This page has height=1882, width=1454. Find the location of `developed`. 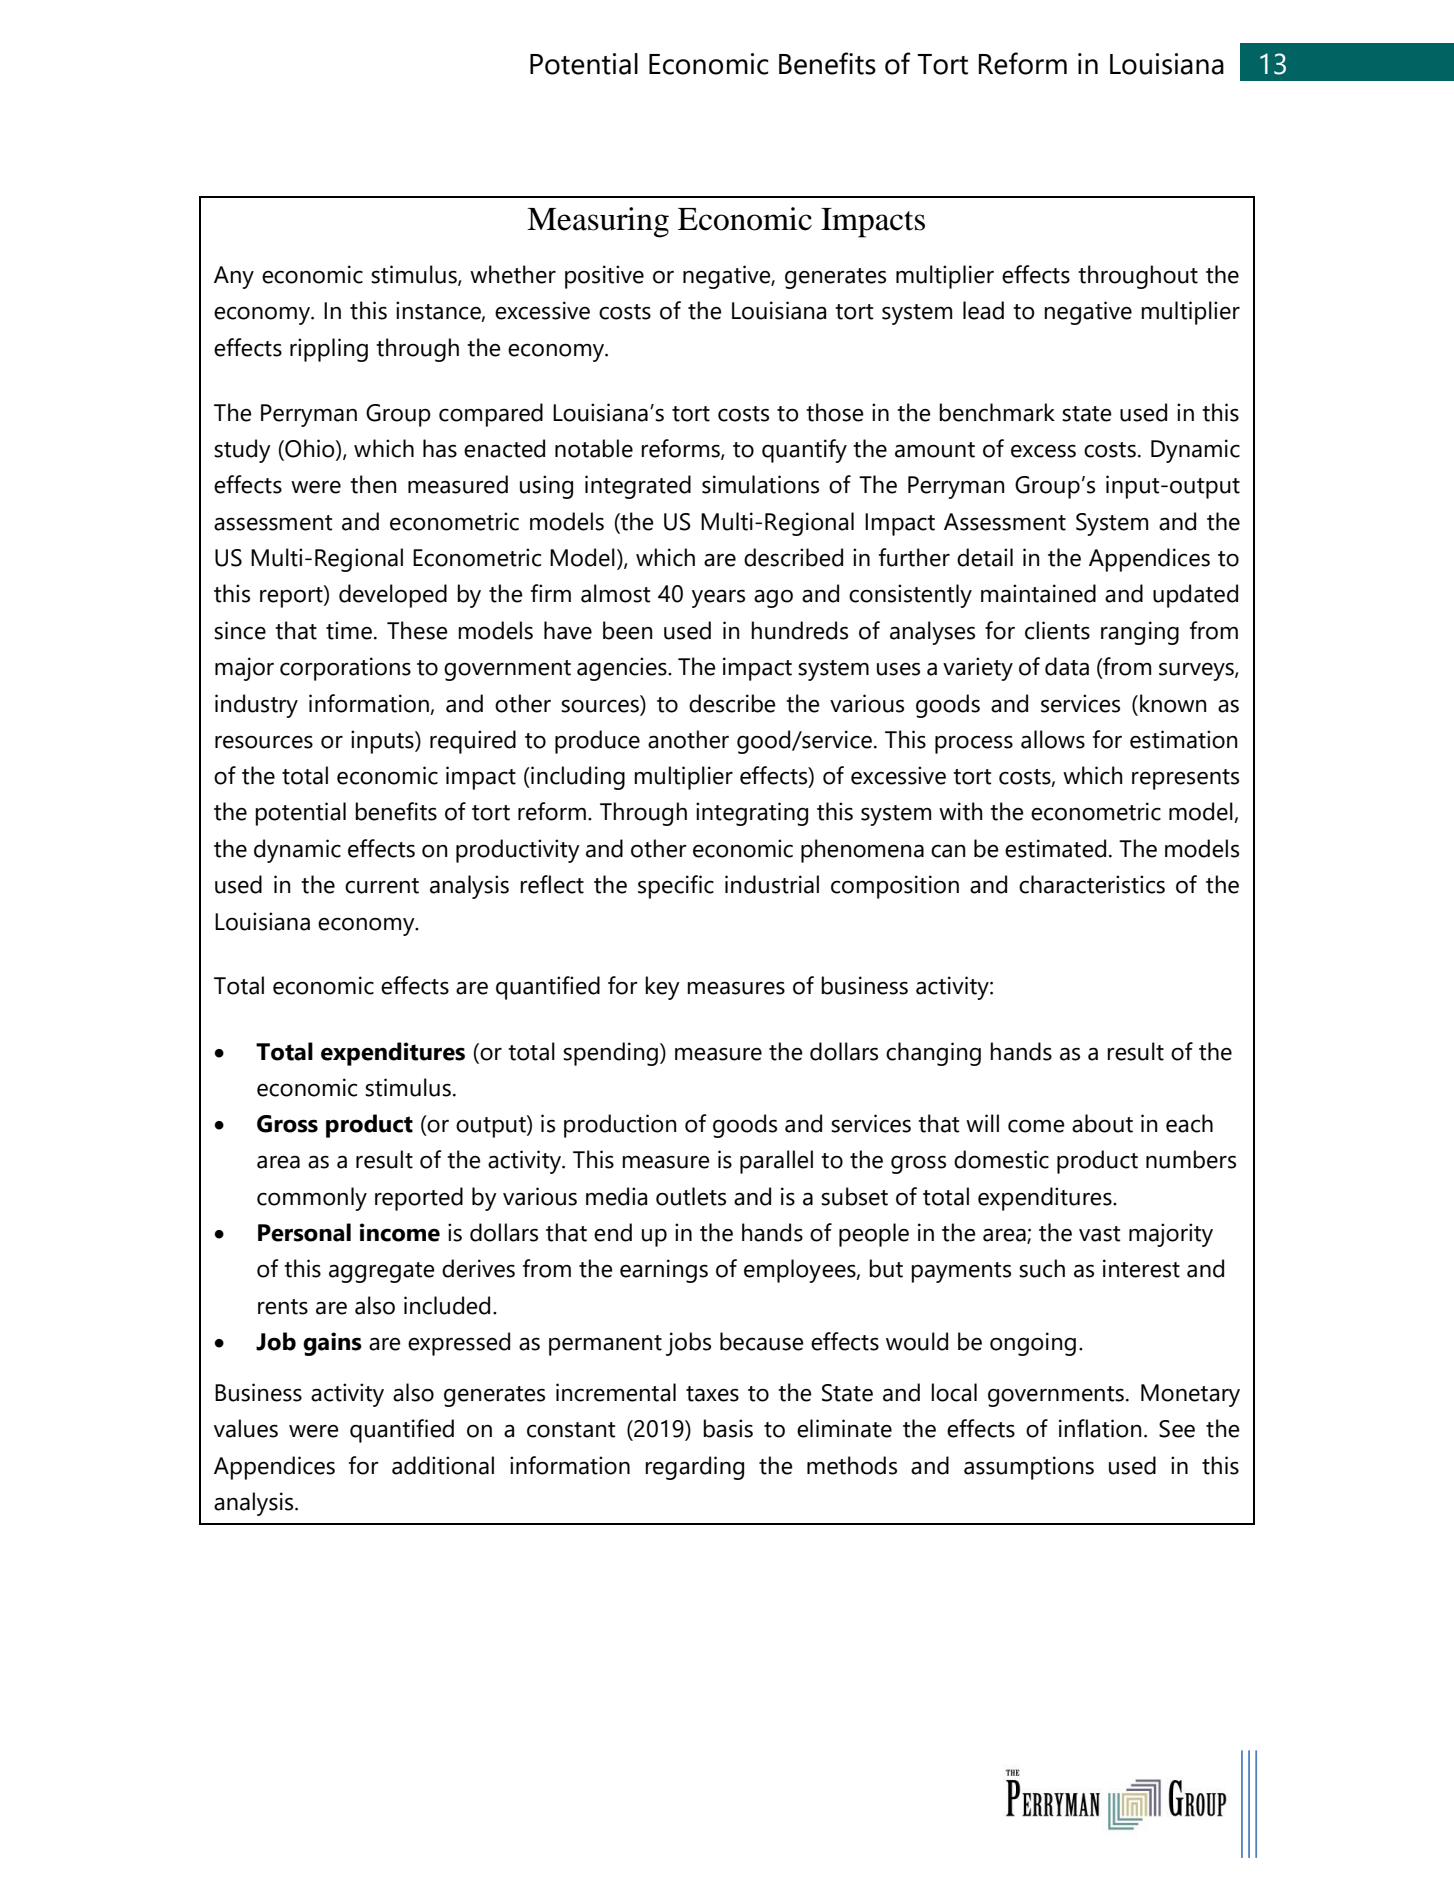

developed is located at coordinates (393, 596).
